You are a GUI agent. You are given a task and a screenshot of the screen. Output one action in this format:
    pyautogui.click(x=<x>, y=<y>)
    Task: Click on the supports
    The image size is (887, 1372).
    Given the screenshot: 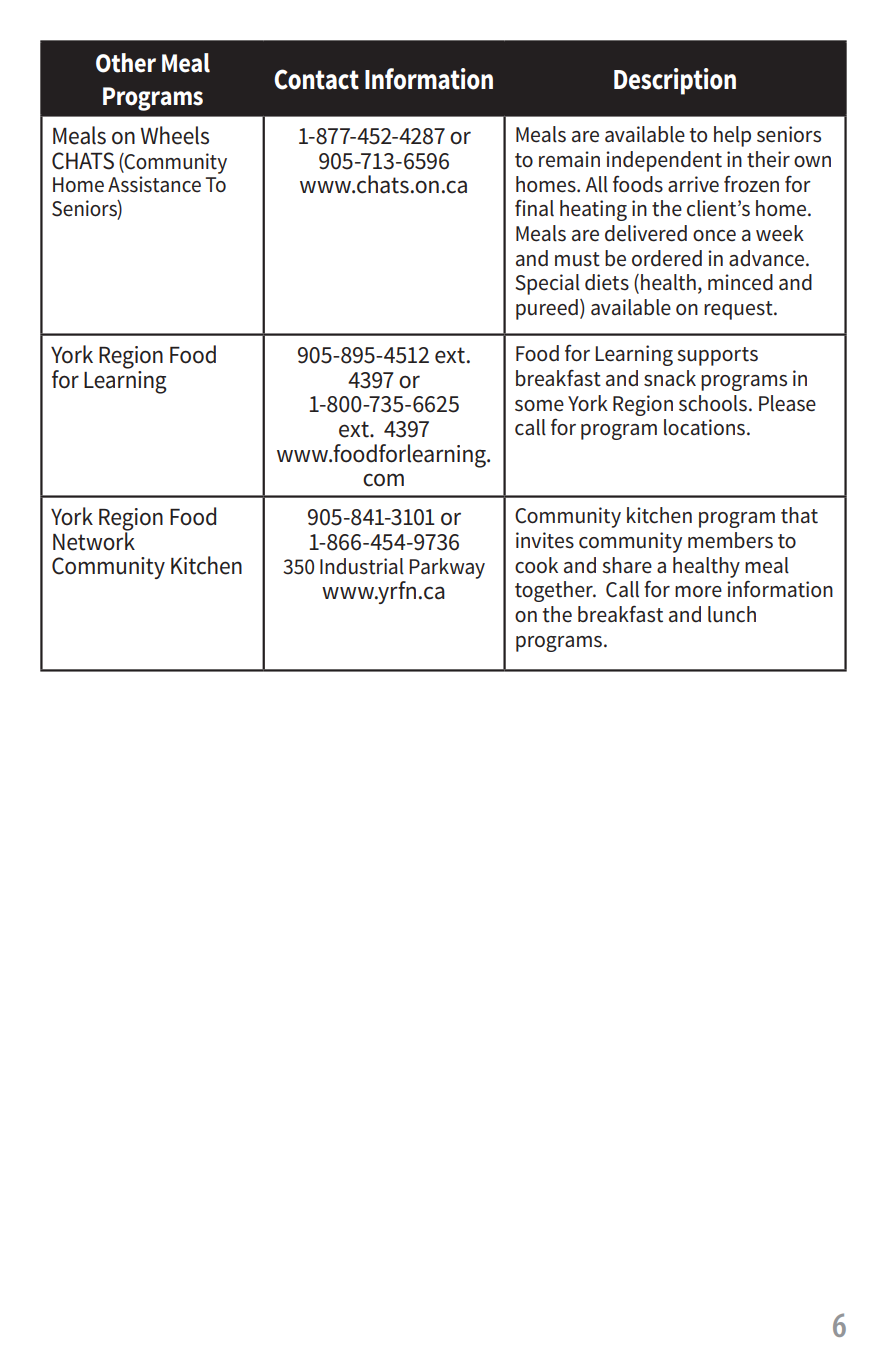 What is the action you would take?
    pyautogui.click(x=717, y=356)
